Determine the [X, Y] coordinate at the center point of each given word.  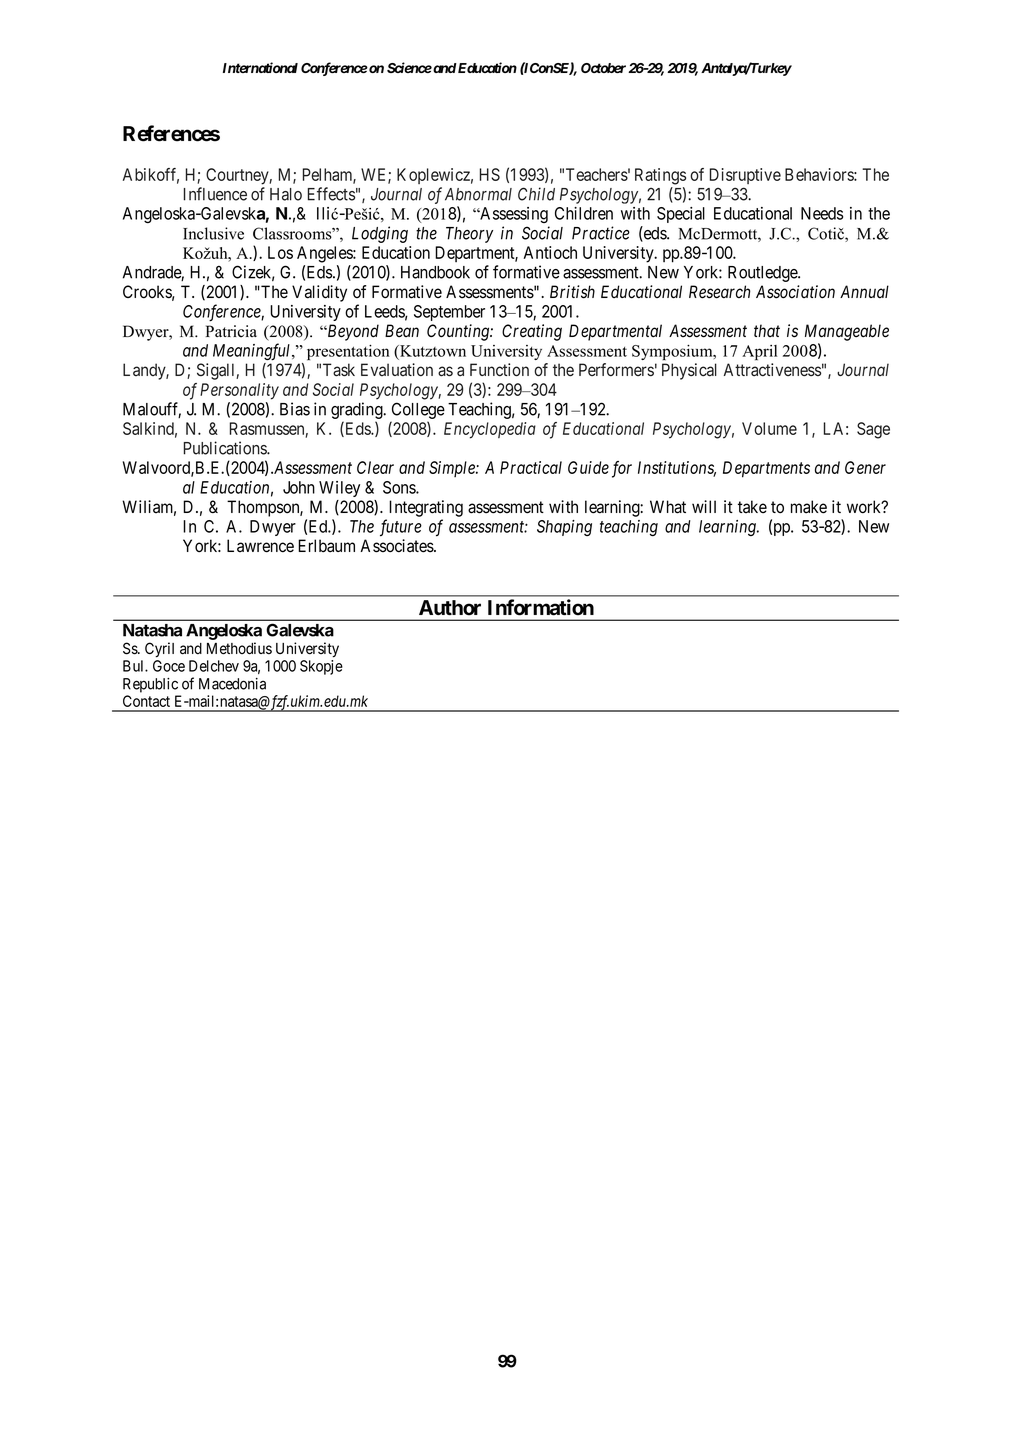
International [260, 67]
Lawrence [260, 546]
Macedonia [232, 684]
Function [499, 369]
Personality [239, 391]
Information [541, 607]
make [809, 507]
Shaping [564, 528]
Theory [469, 235]
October [603, 68]
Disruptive [745, 176]
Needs [822, 213]
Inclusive [213, 233]
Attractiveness [772, 370]
